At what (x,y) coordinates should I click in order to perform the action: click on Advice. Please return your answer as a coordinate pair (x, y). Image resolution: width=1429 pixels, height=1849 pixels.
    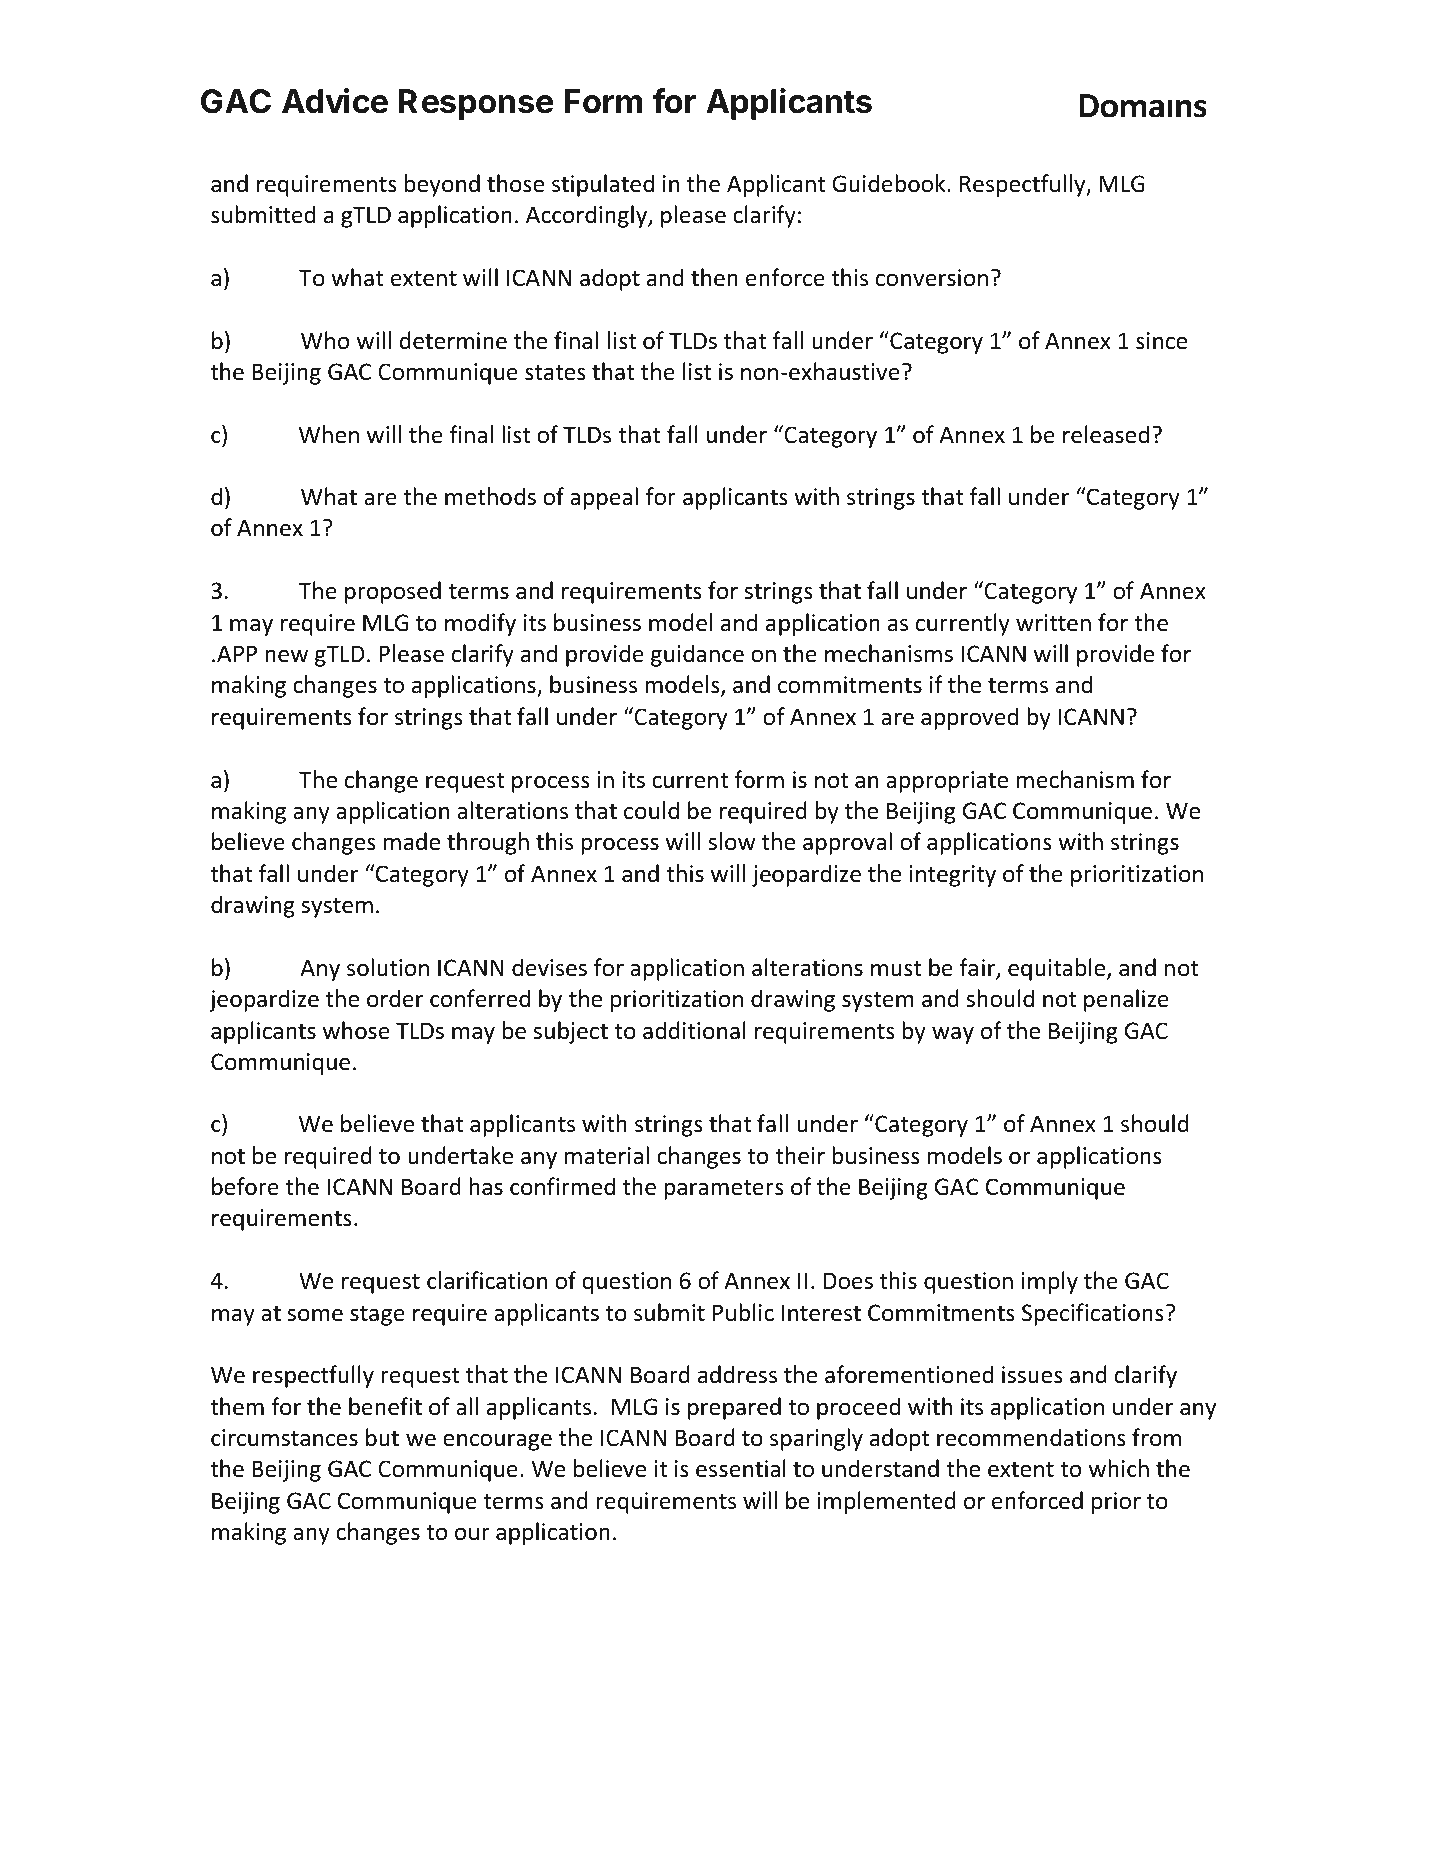
    Looking at the image, I should click on (335, 101).
